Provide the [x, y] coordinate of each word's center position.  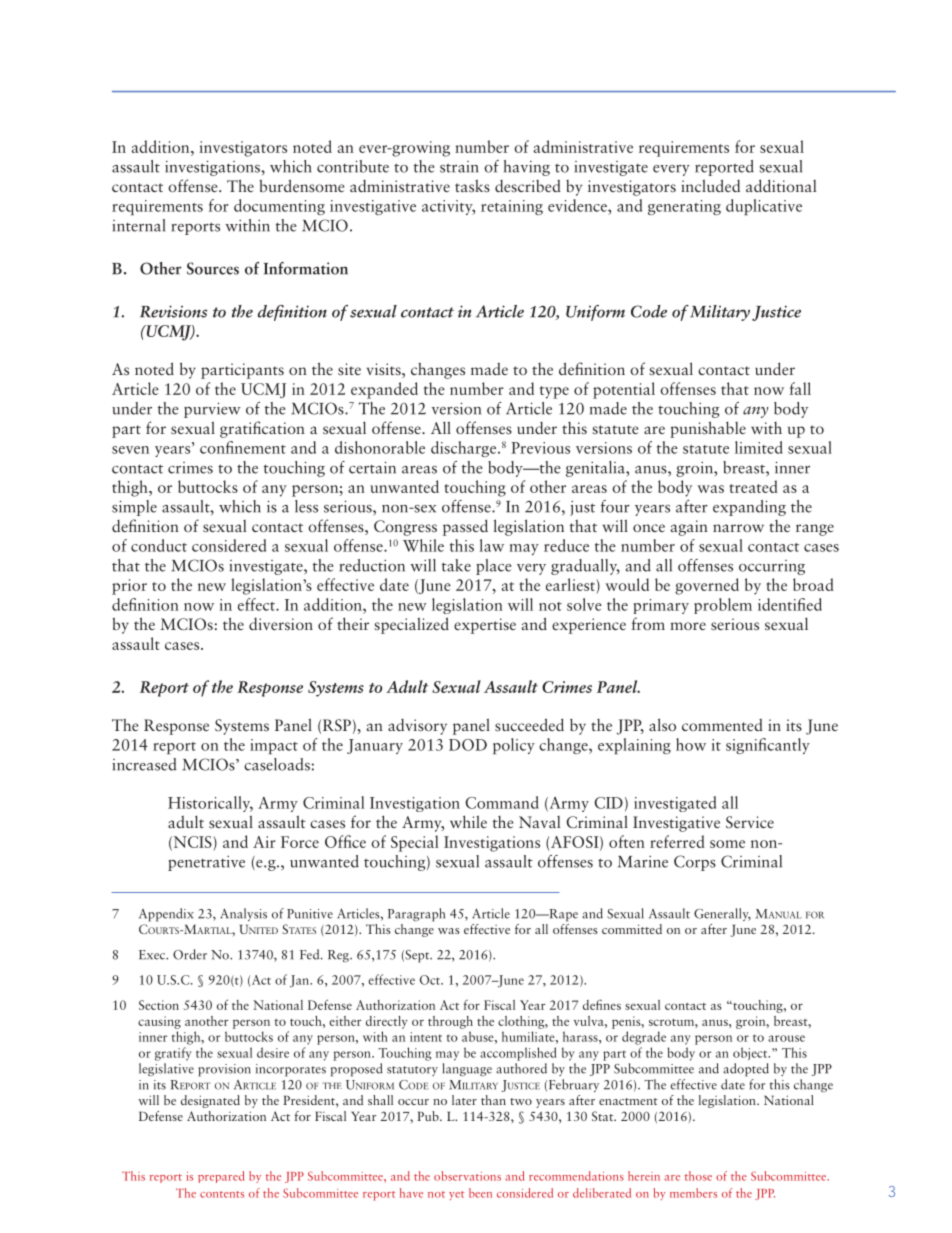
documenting [279, 207]
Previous [540, 448]
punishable [708, 429]
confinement [243, 447]
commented [722, 725]
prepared [221, 1177]
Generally [722, 914]
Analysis [243, 914]
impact [274, 746]
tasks [472, 185]
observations [467, 1176]
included [710, 185]
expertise [485, 626]
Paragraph [416, 915]
